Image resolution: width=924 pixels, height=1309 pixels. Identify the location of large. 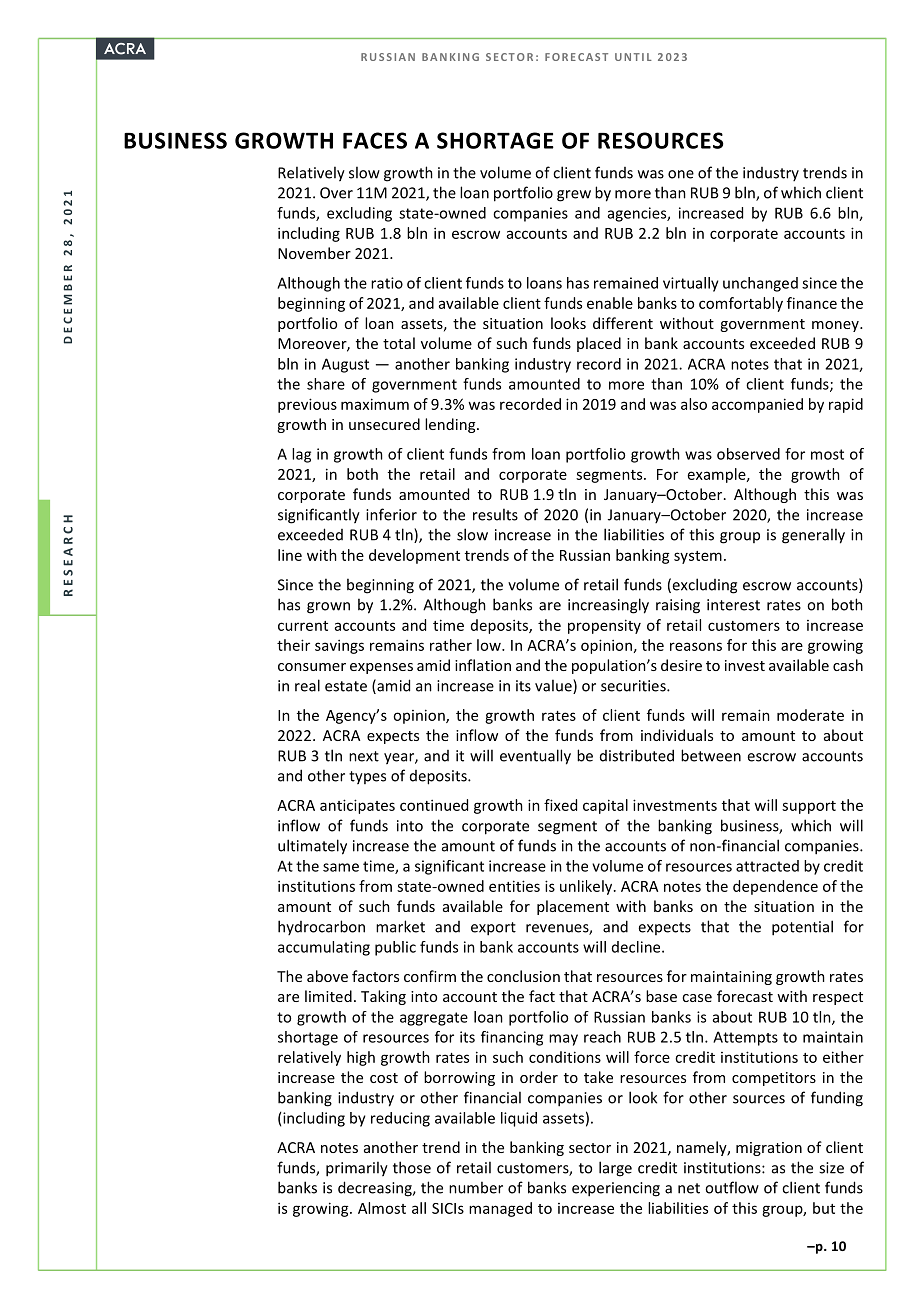
(615, 1169).
